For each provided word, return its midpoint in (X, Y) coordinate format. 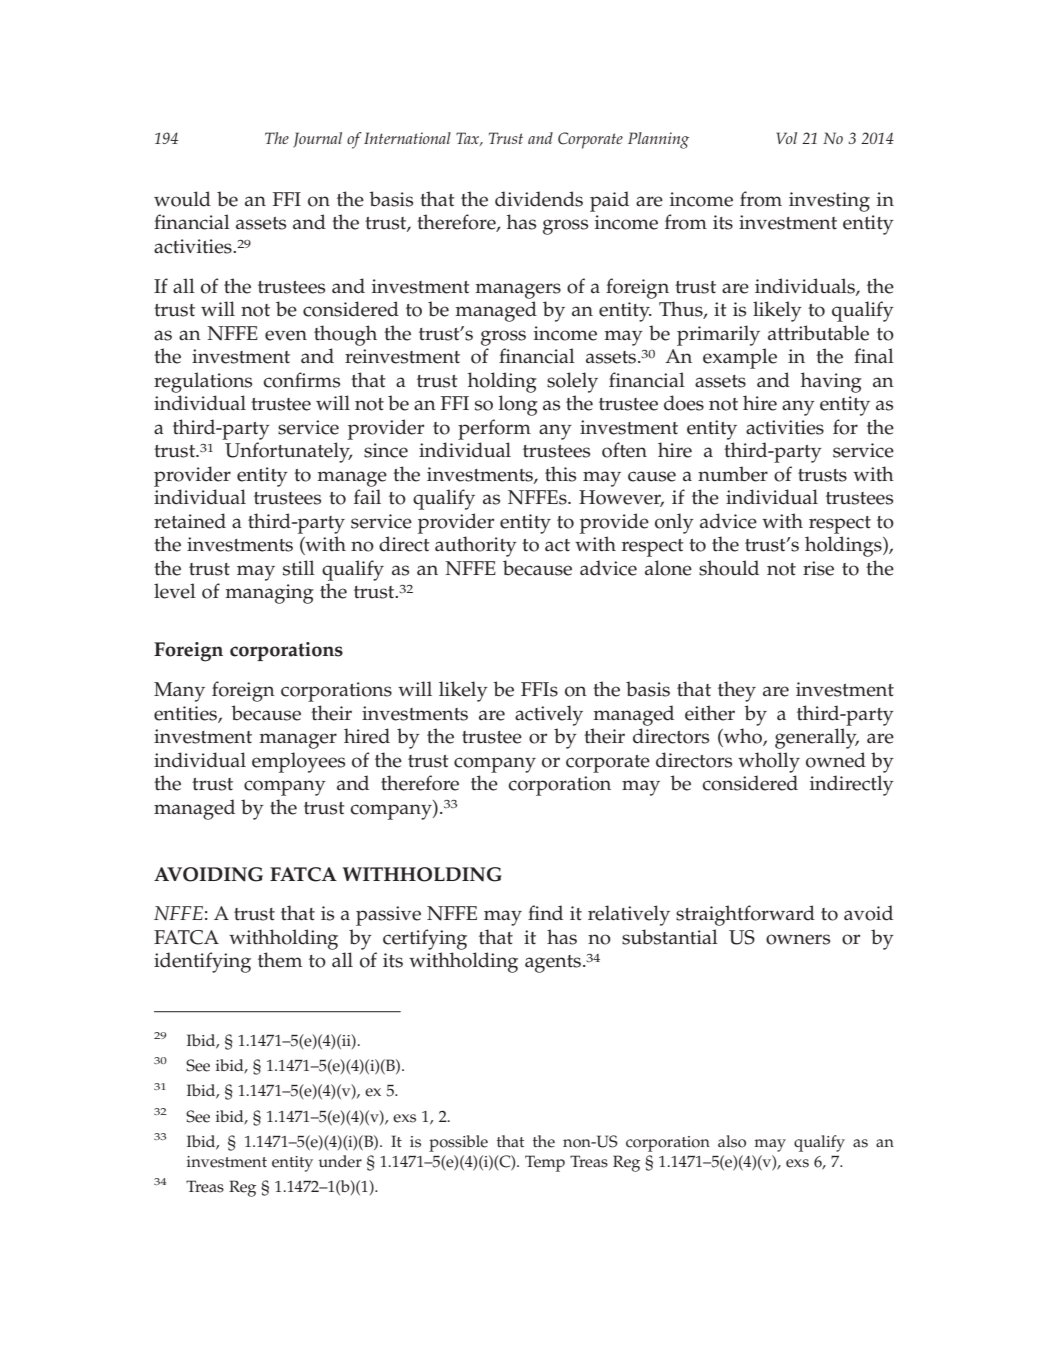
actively (549, 715)
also (732, 1141)
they (737, 691)
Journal (317, 140)
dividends (539, 199)
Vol (787, 138)
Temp (545, 1163)
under (340, 1161)
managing (269, 594)
